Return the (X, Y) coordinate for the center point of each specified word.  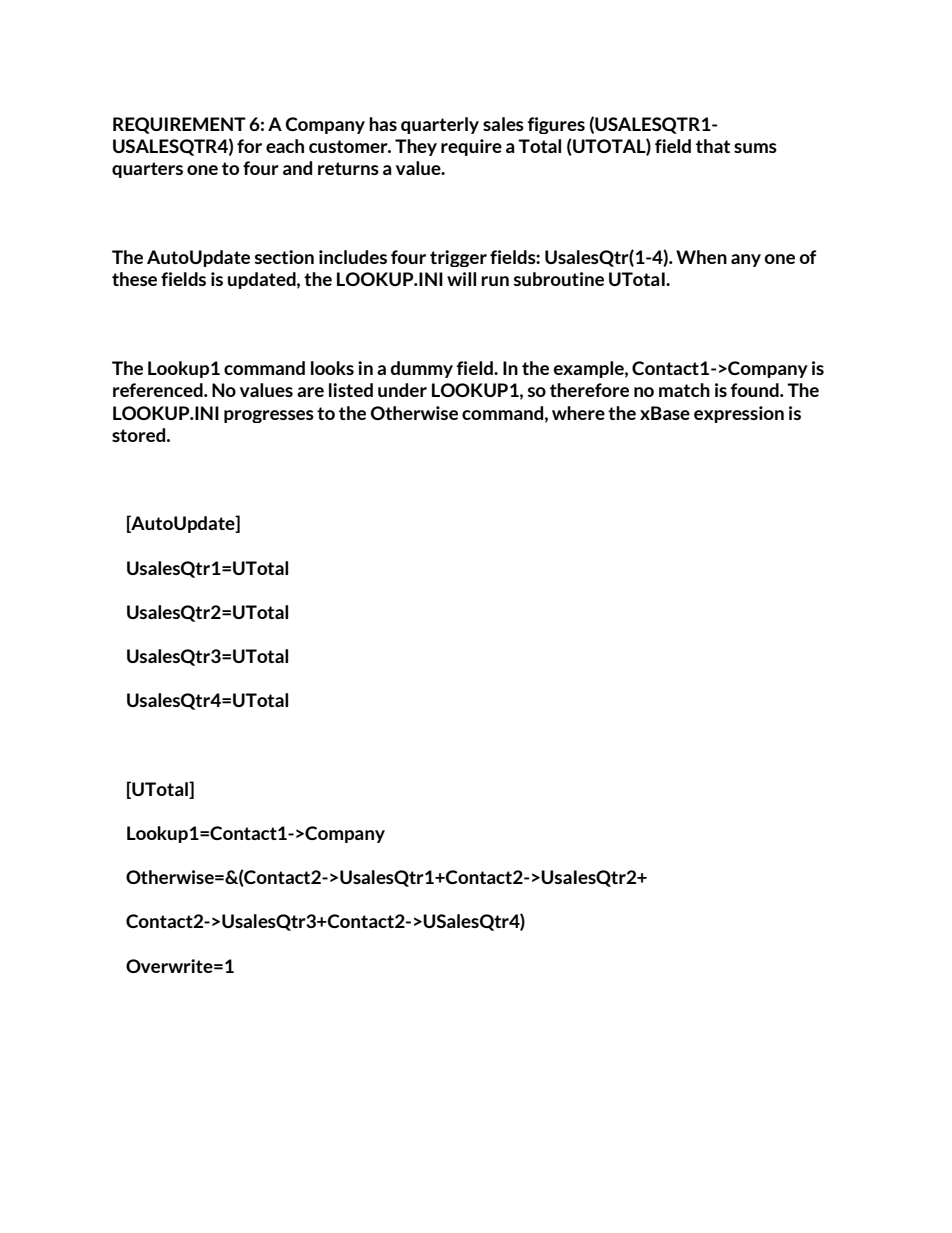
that (713, 146)
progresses (269, 416)
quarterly (440, 125)
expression (739, 414)
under (402, 390)
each (285, 146)
